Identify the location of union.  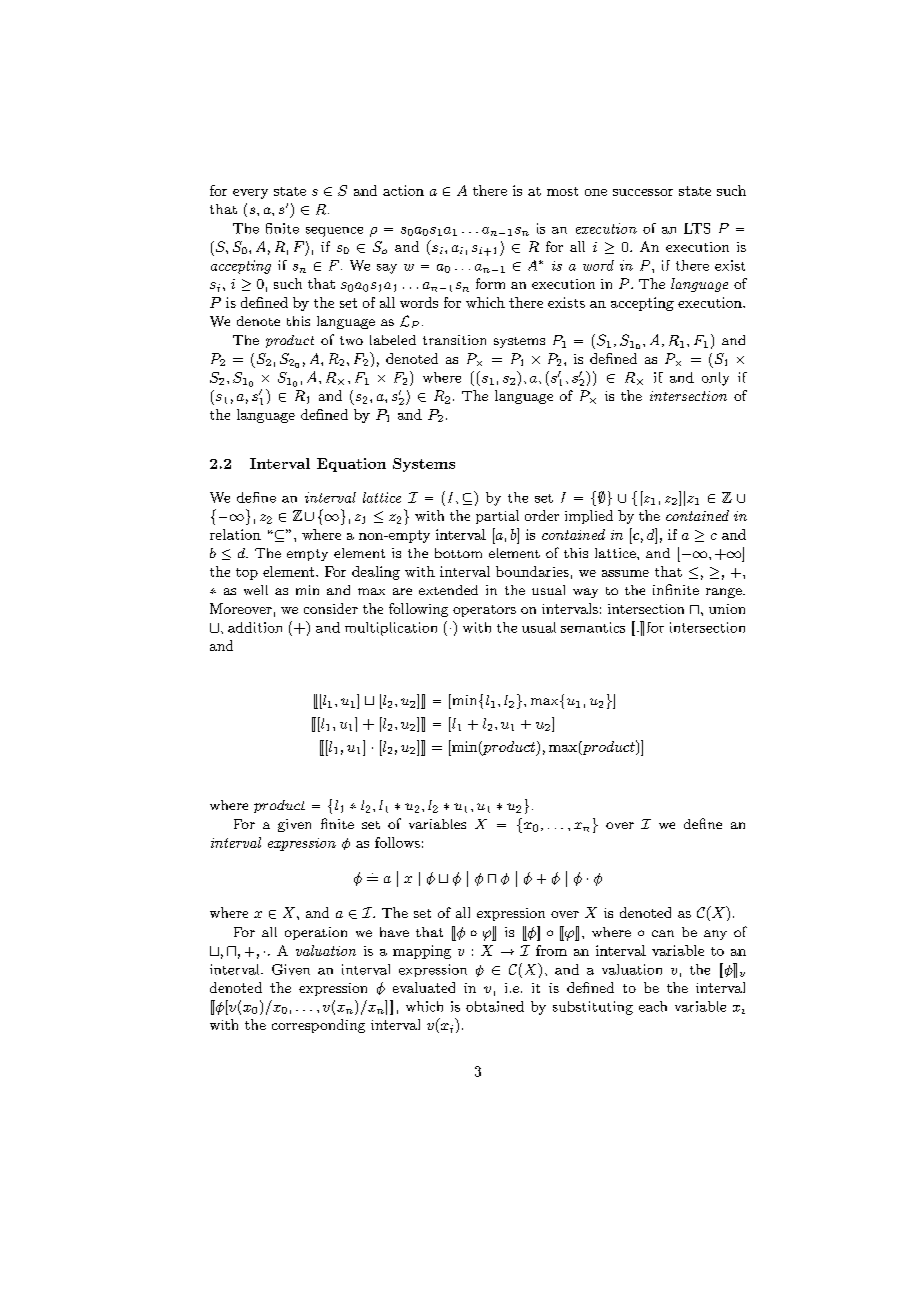
(727, 609).
